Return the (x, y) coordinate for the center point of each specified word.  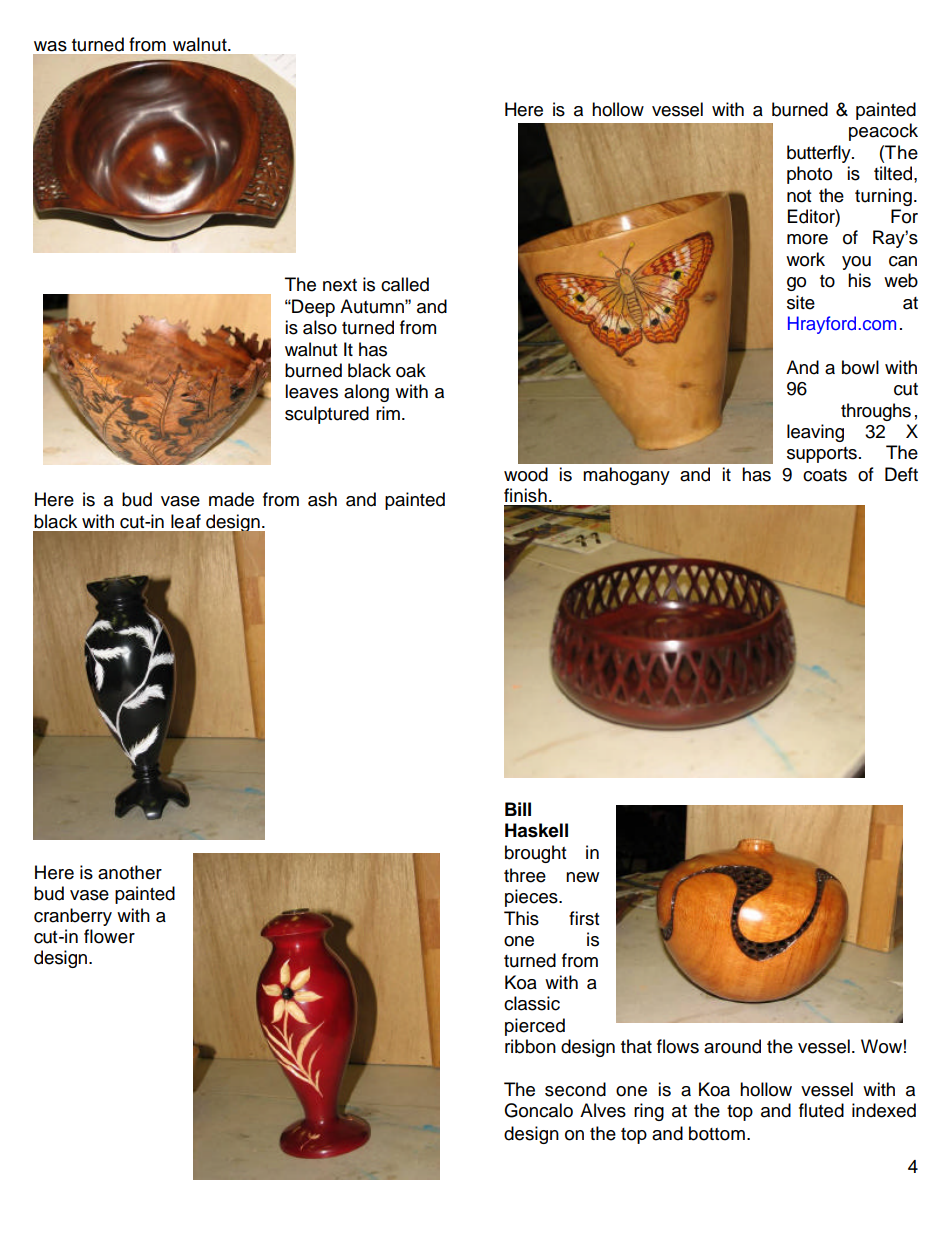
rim (388, 413)
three (525, 875)
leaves (311, 391)
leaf (186, 521)
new (582, 877)
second (575, 1089)
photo (809, 175)
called (405, 284)
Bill (518, 809)
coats (825, 475)
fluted (821, 1110)
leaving (815, 433)
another (130, 872)
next (340, 285)
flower (109, 936)
